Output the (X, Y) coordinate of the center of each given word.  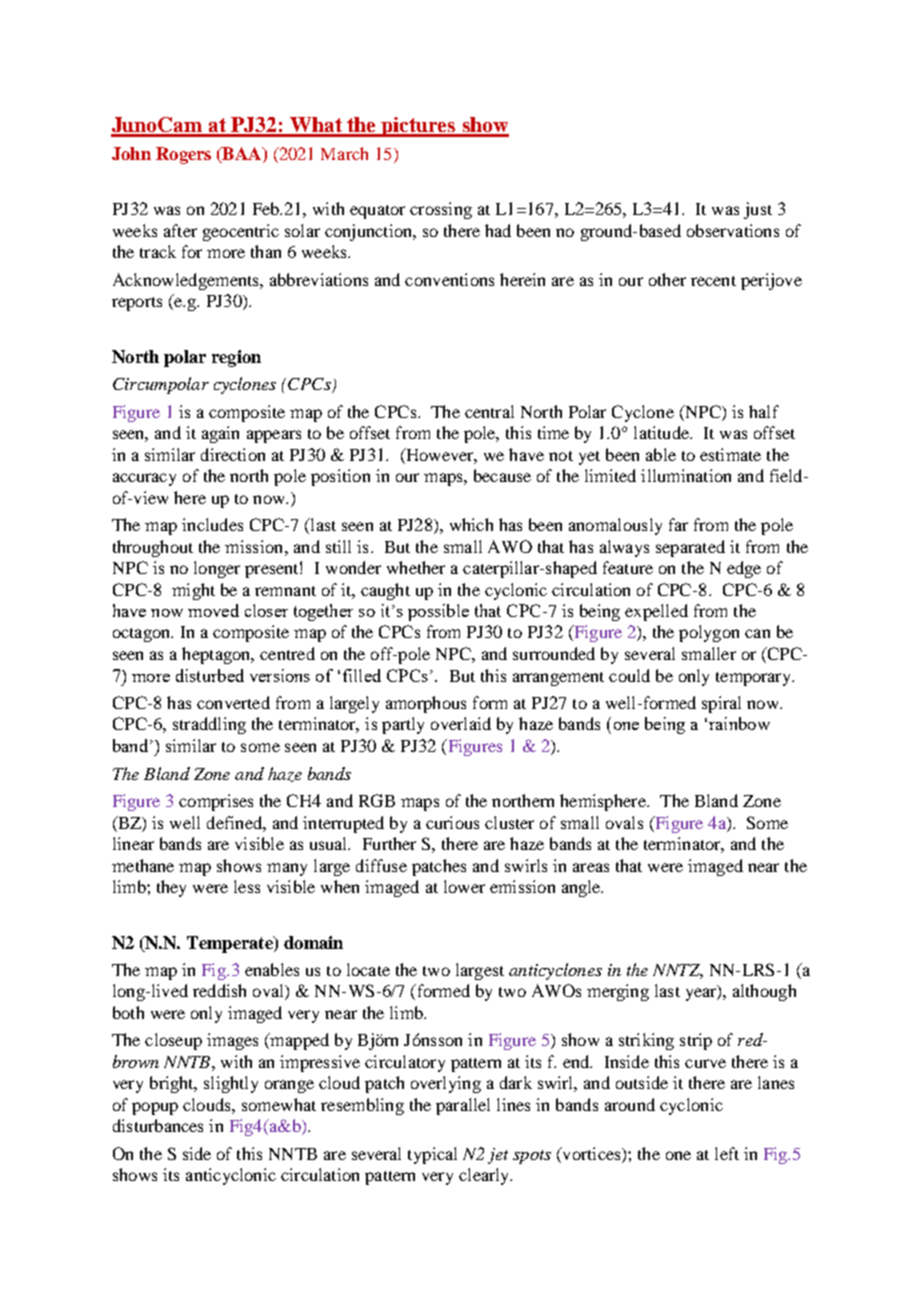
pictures (419, 127)
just (758, 210)
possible (438, 612)
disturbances (158, 1125)
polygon (709, 633)
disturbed (210, 675)
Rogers (183, 155)
